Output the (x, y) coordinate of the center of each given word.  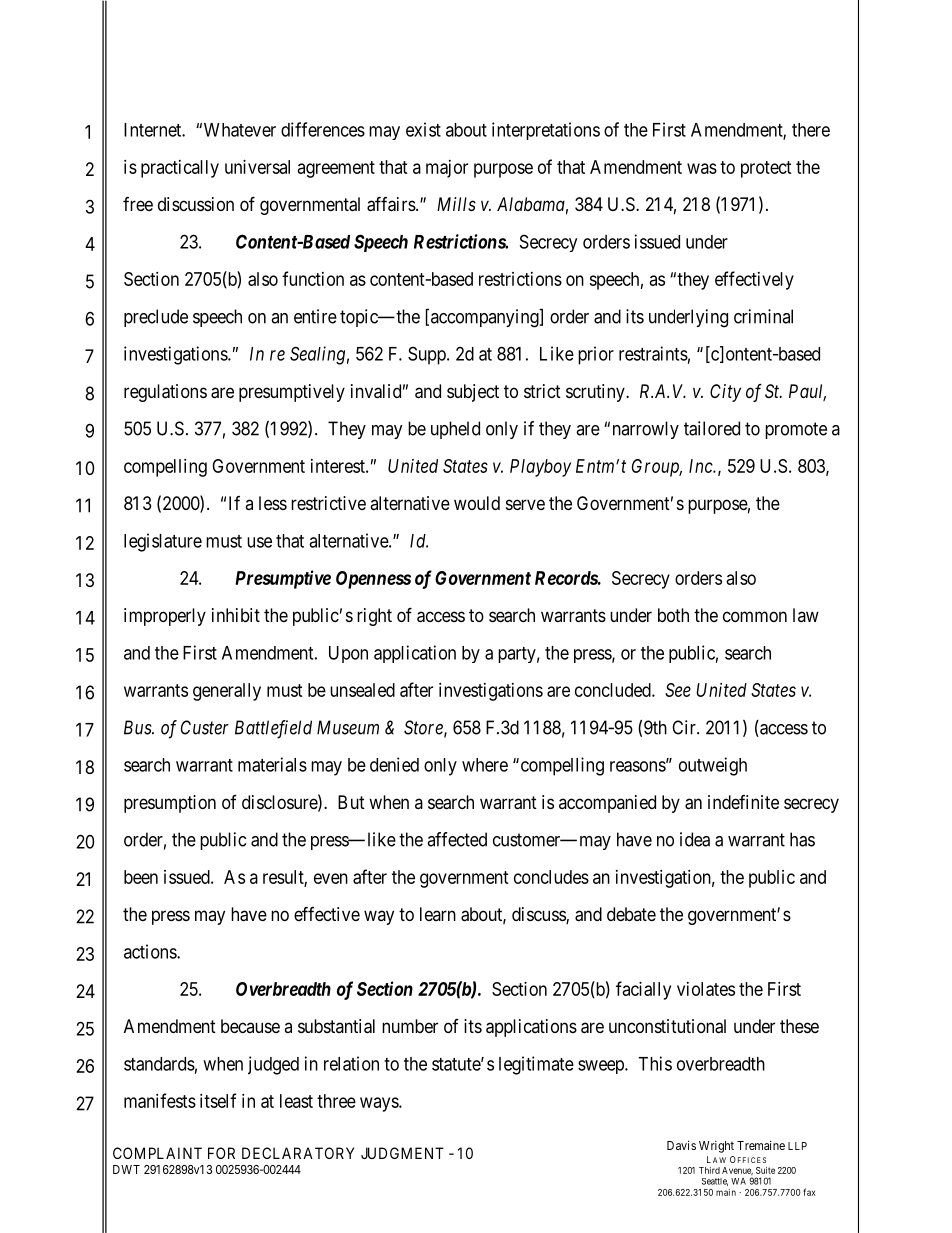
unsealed (362, 690)
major (447, 169)
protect (766, 169)
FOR (221, 1153)
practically (180, 169)
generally (227, 692)
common (755, 616)
